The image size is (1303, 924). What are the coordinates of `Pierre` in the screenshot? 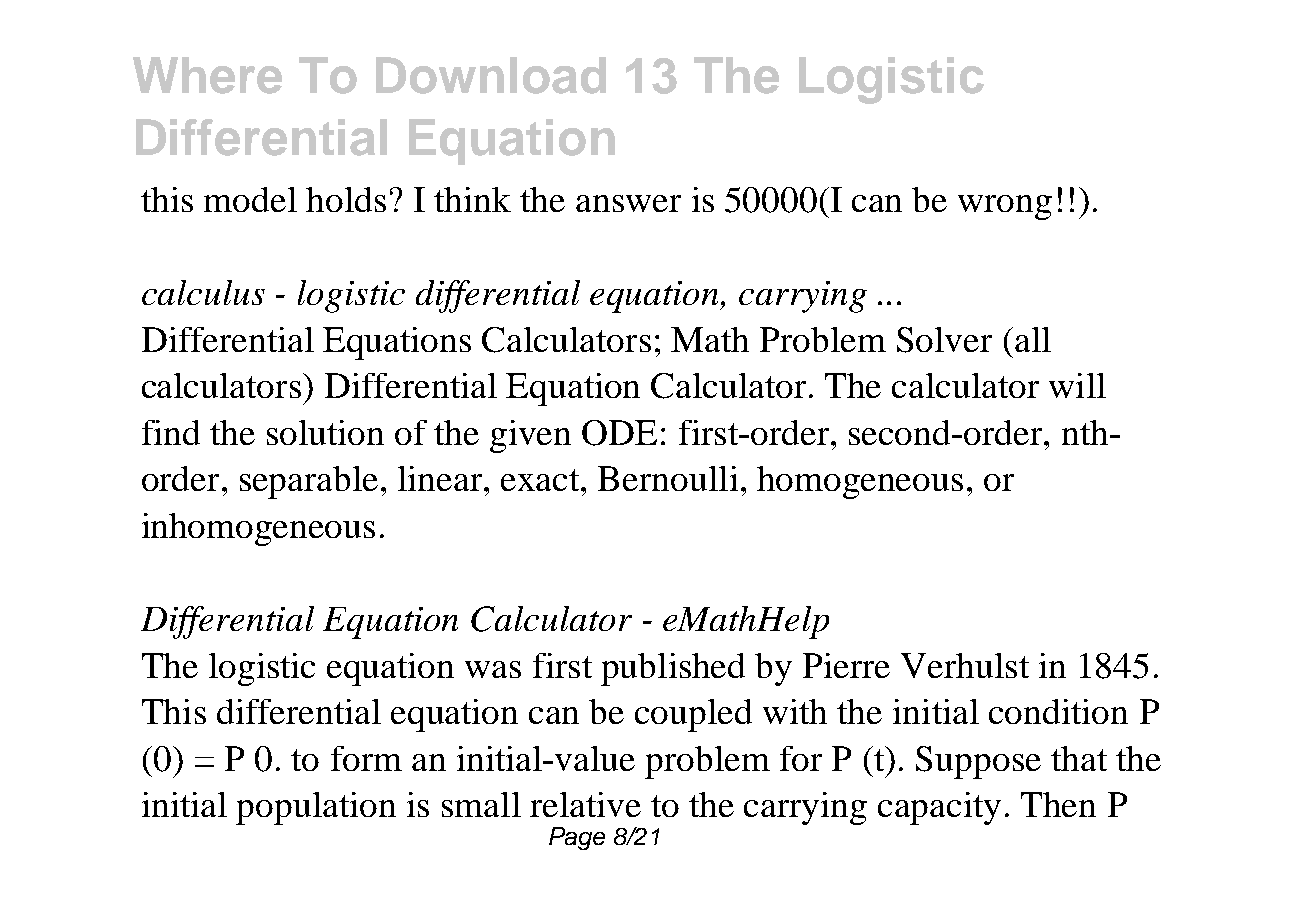 It's located at (846, 665).
